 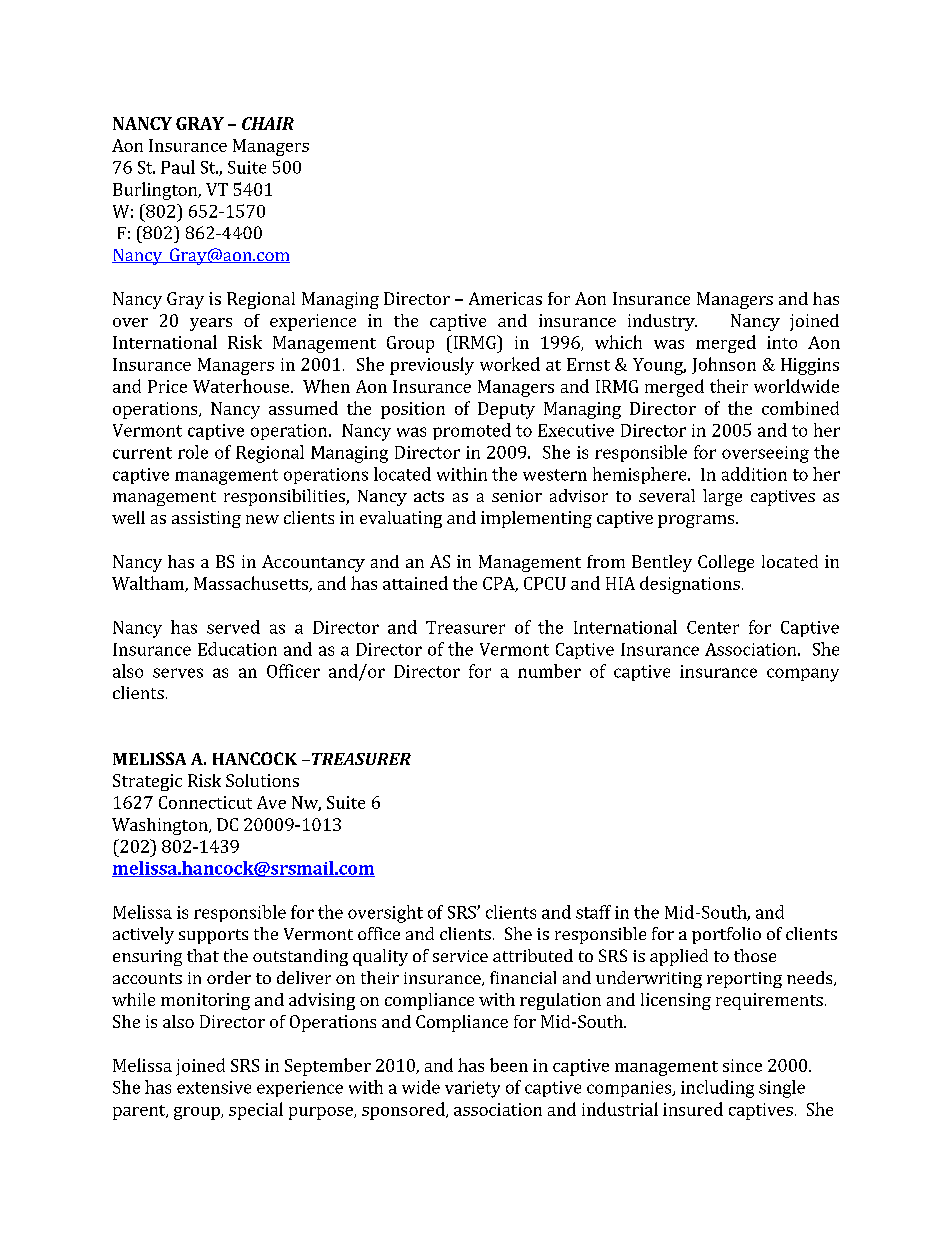 I want to click on Americas, so click(x=505, y=298).
